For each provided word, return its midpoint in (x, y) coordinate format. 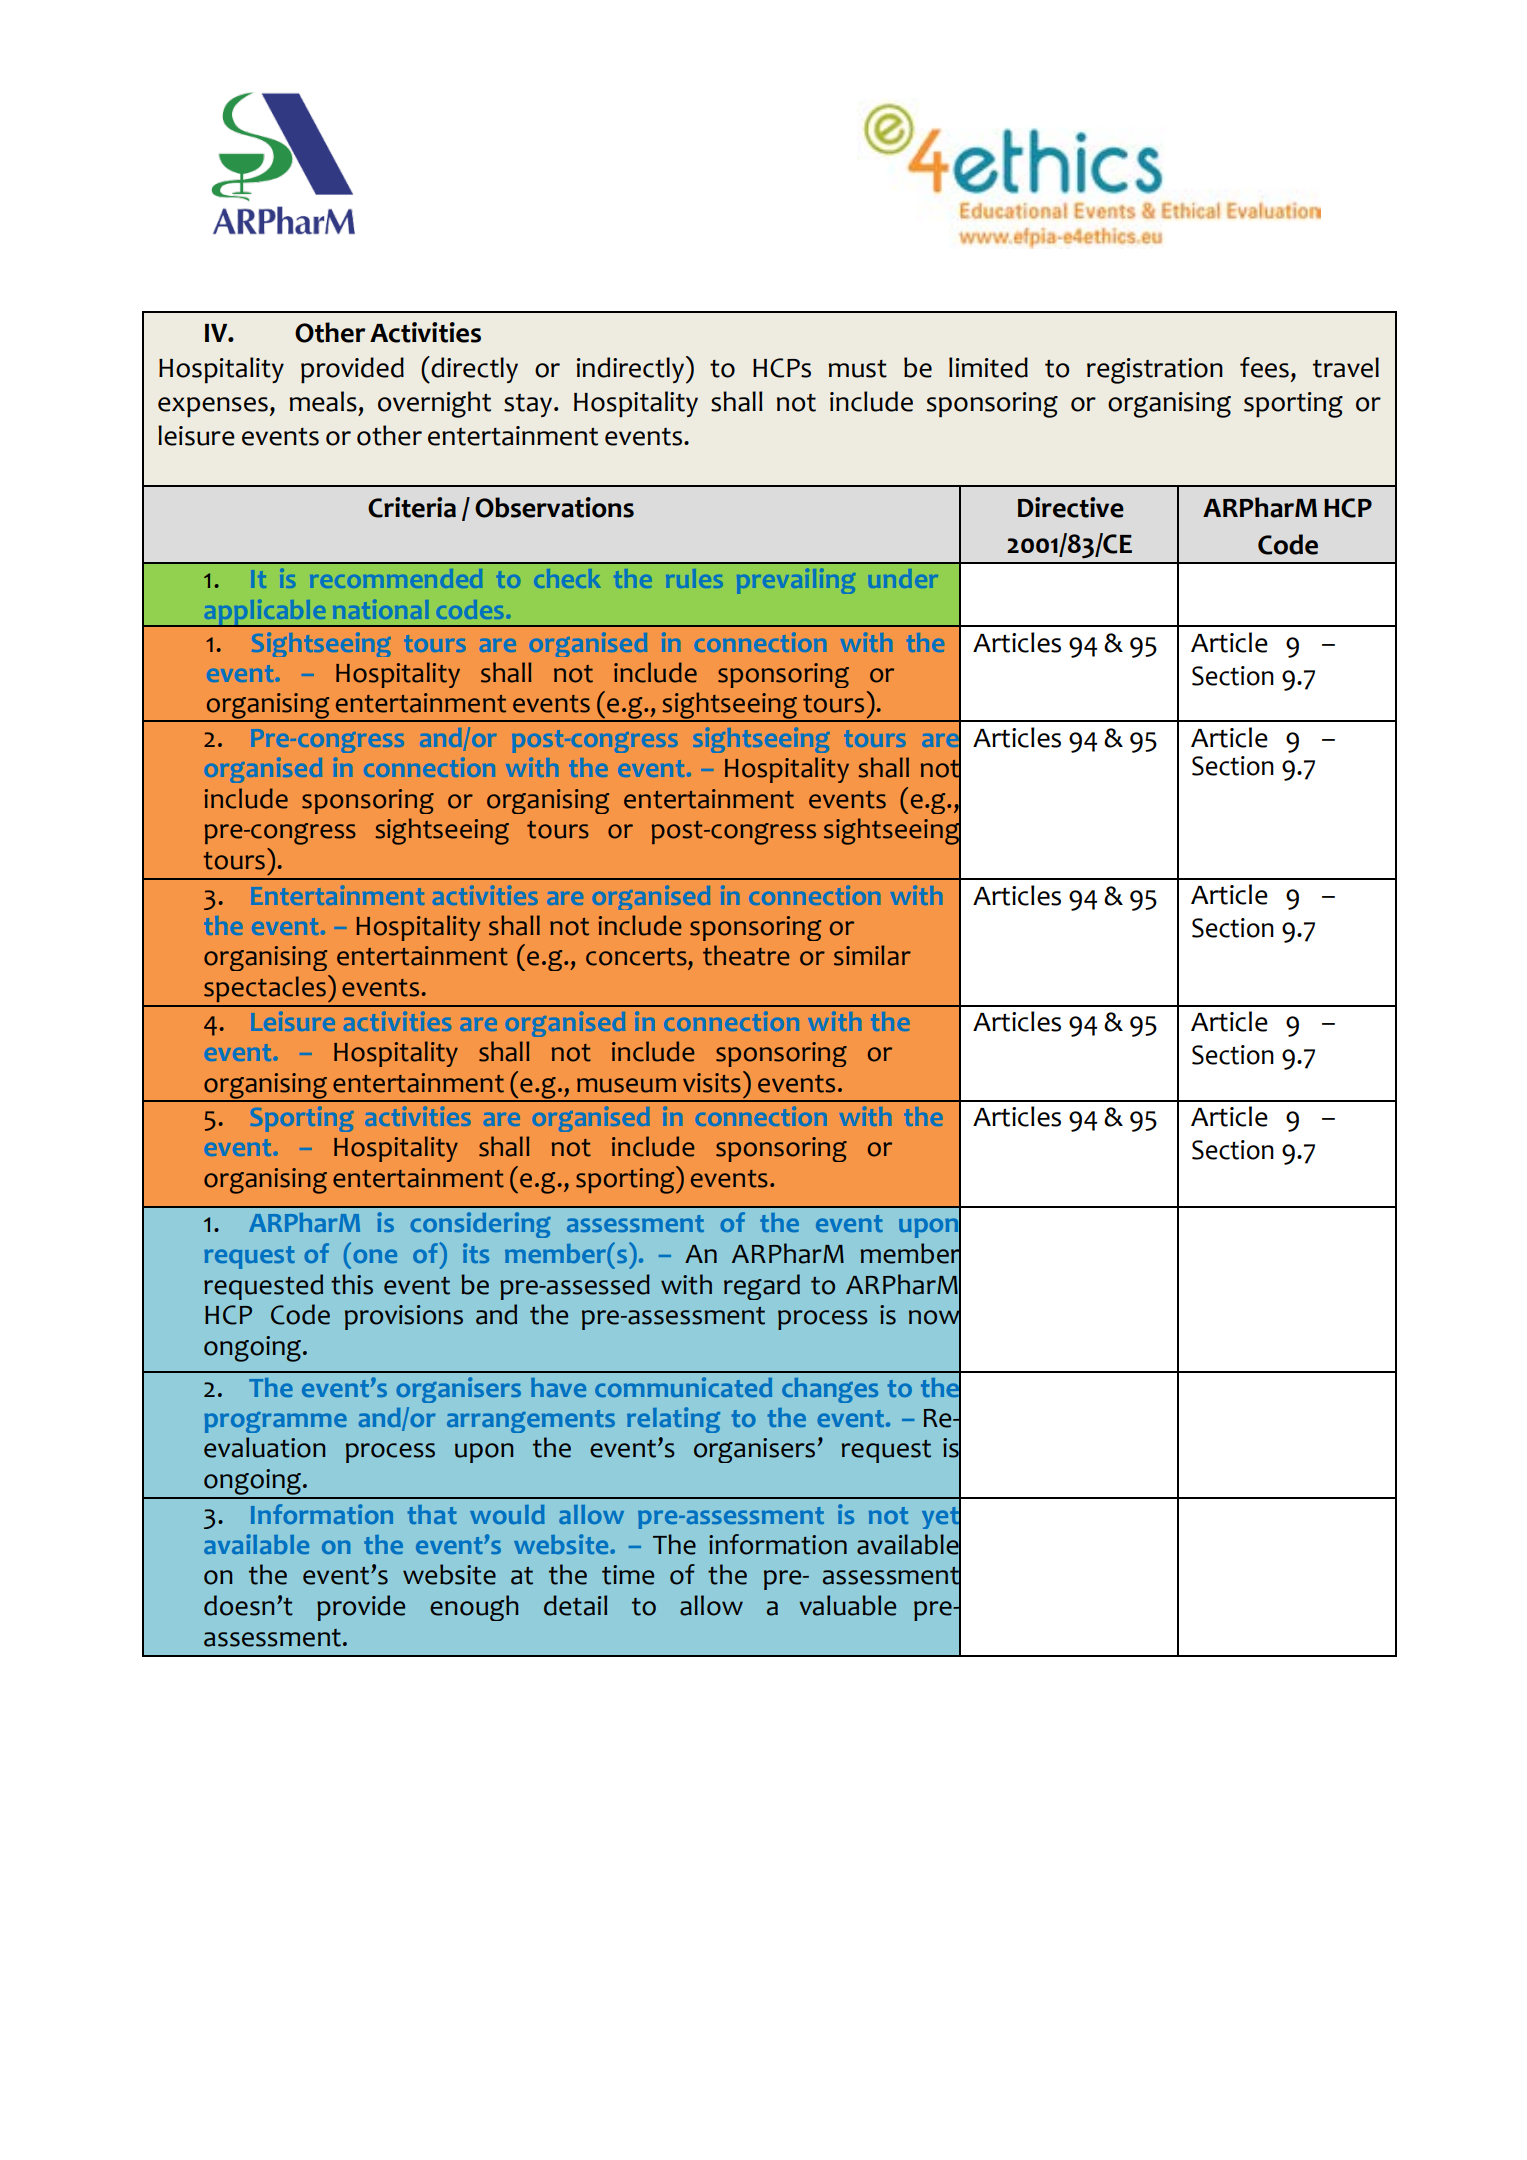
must (857, 369)
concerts (636, 957)
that (432, 1514)
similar (872, 955)
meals (323, 401)
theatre (746, 955)
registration (1155, 371)
